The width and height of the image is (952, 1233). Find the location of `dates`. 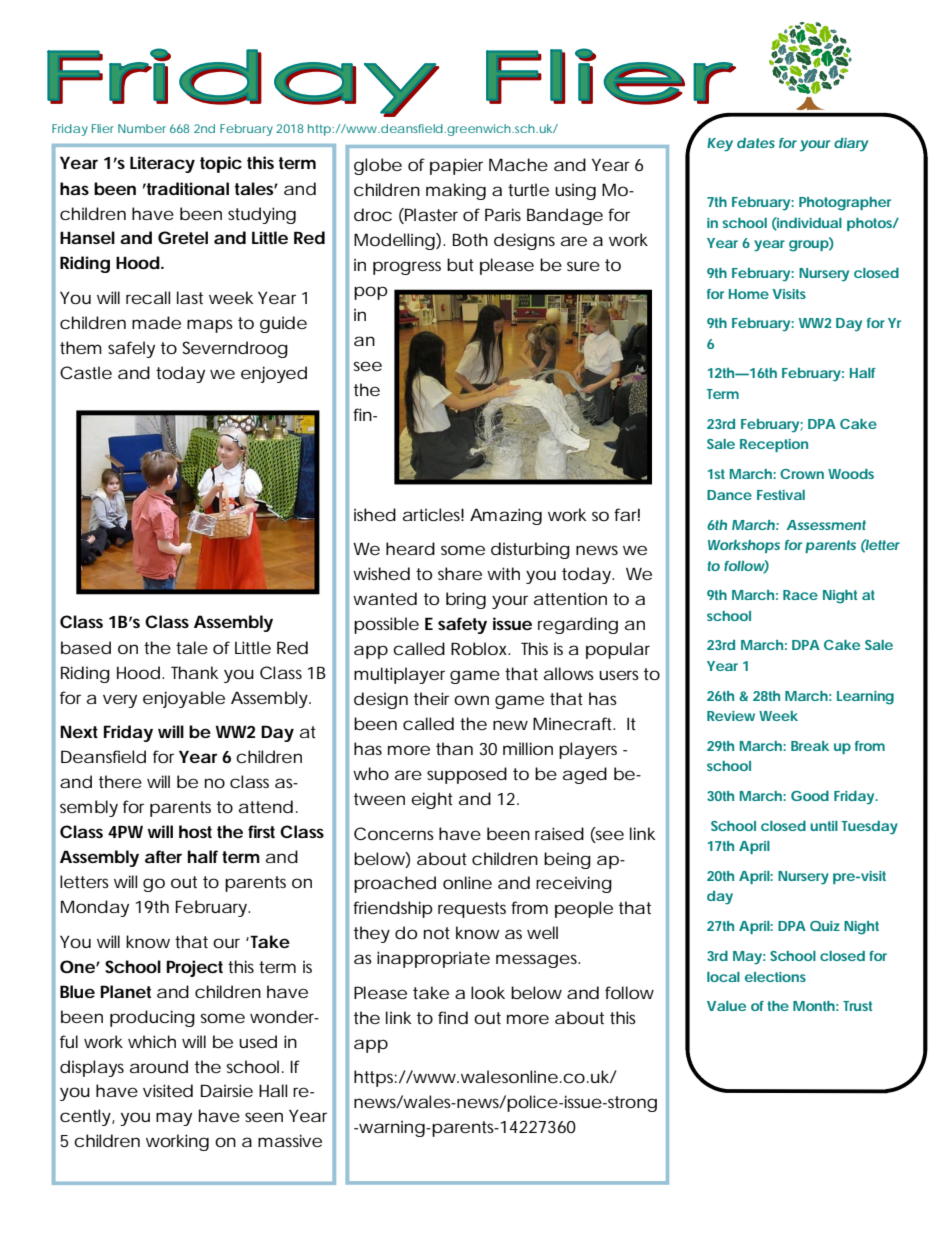

dates is located at coordinates (756, 143).
